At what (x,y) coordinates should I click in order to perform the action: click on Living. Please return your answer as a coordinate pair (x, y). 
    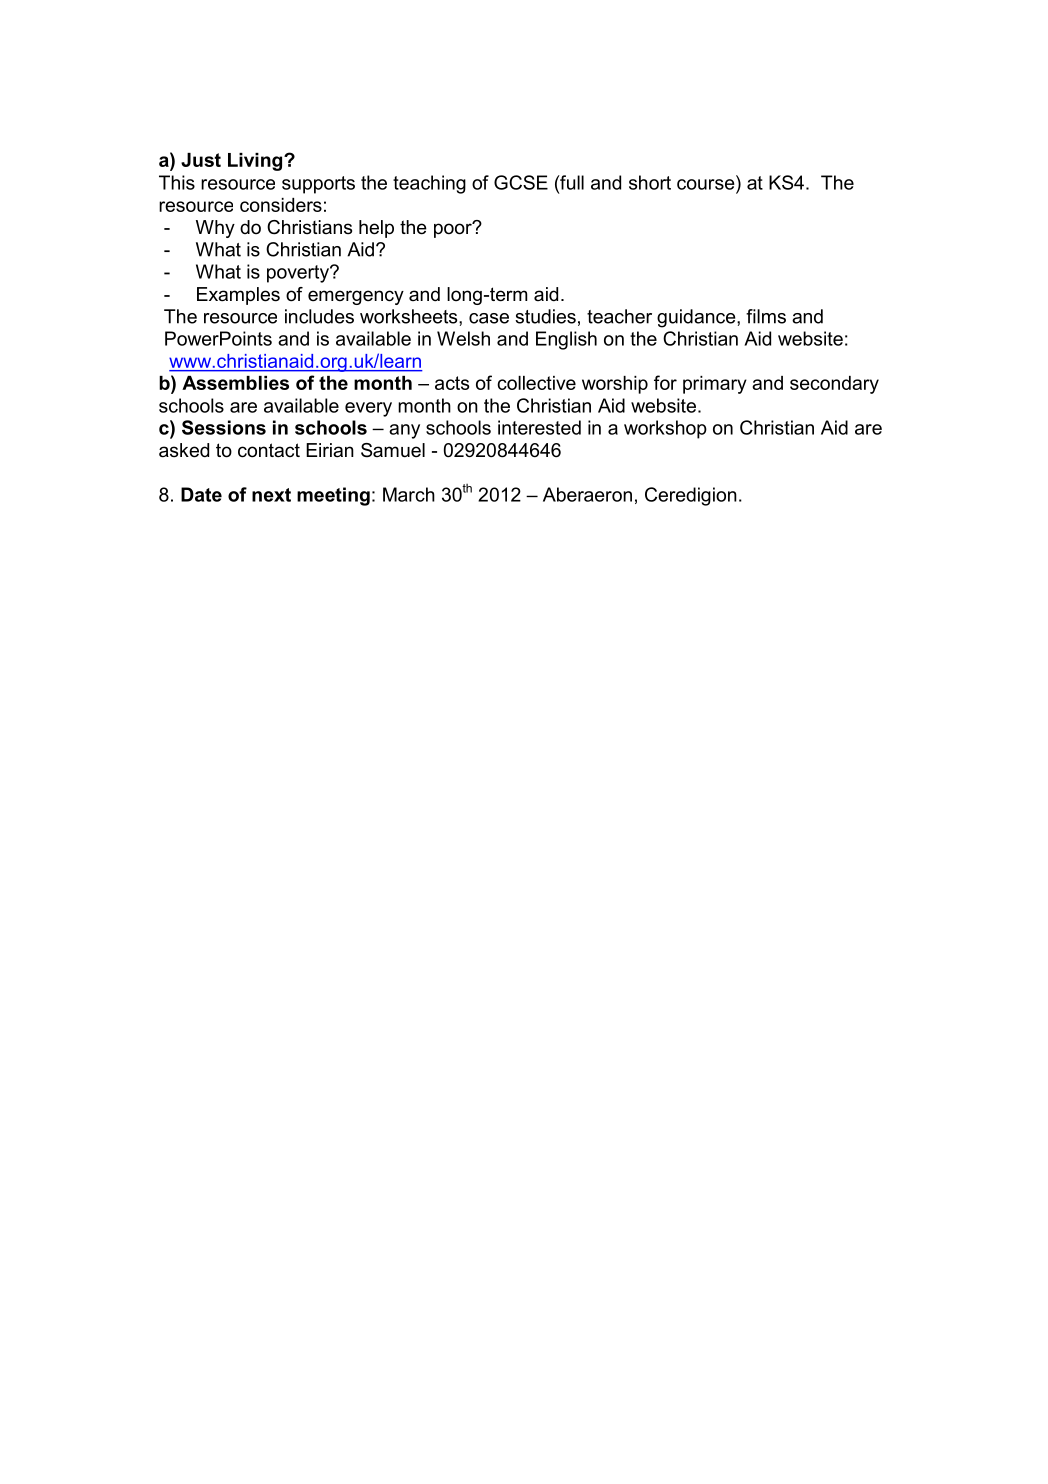
    Looking at the image, I should click on (256, 162).
